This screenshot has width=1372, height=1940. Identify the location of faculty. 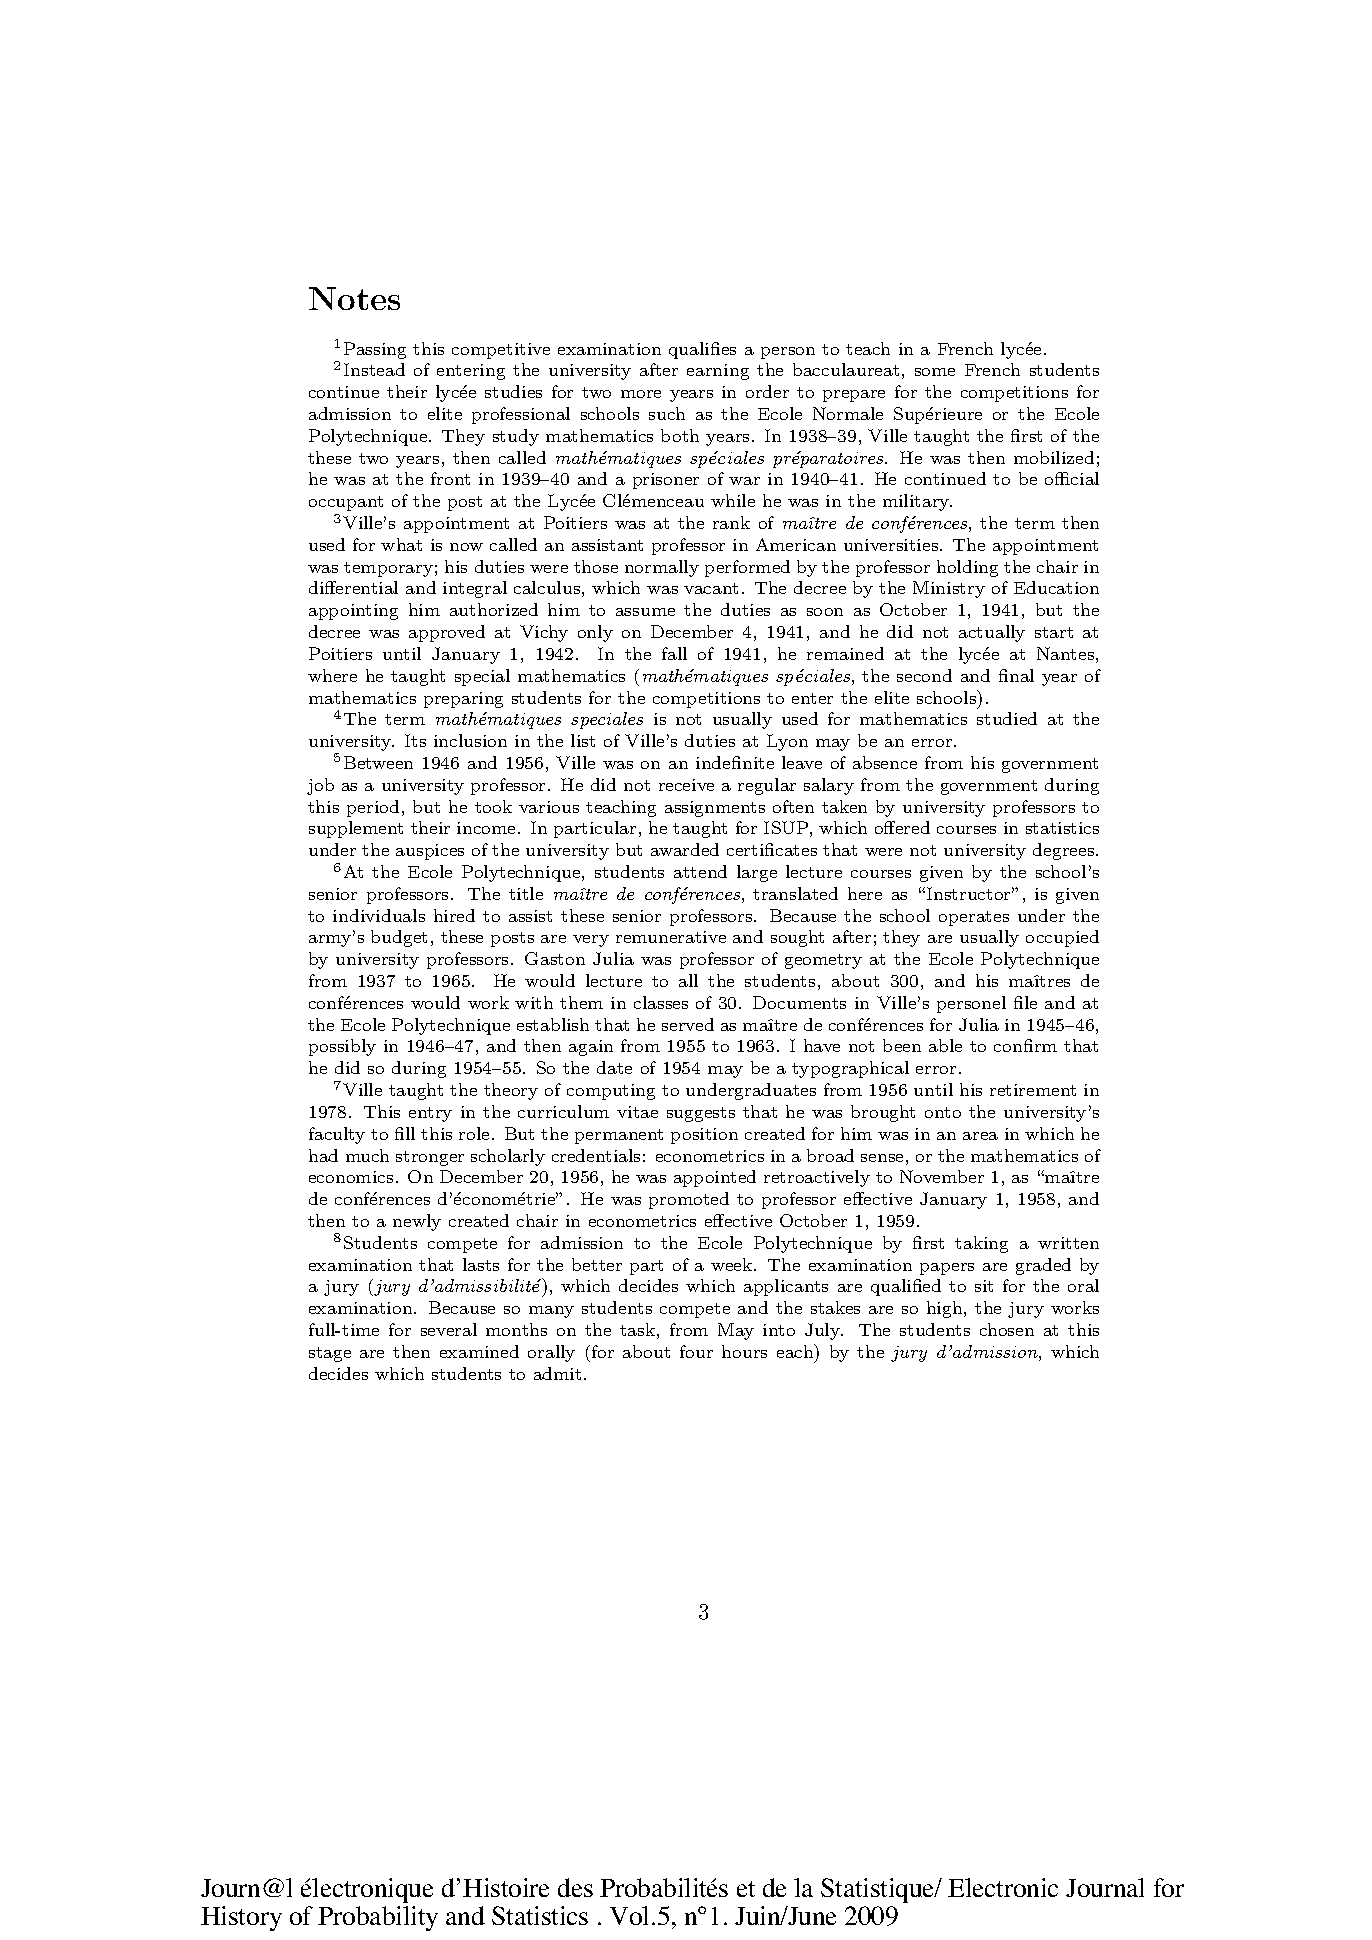
(337, 1135).
